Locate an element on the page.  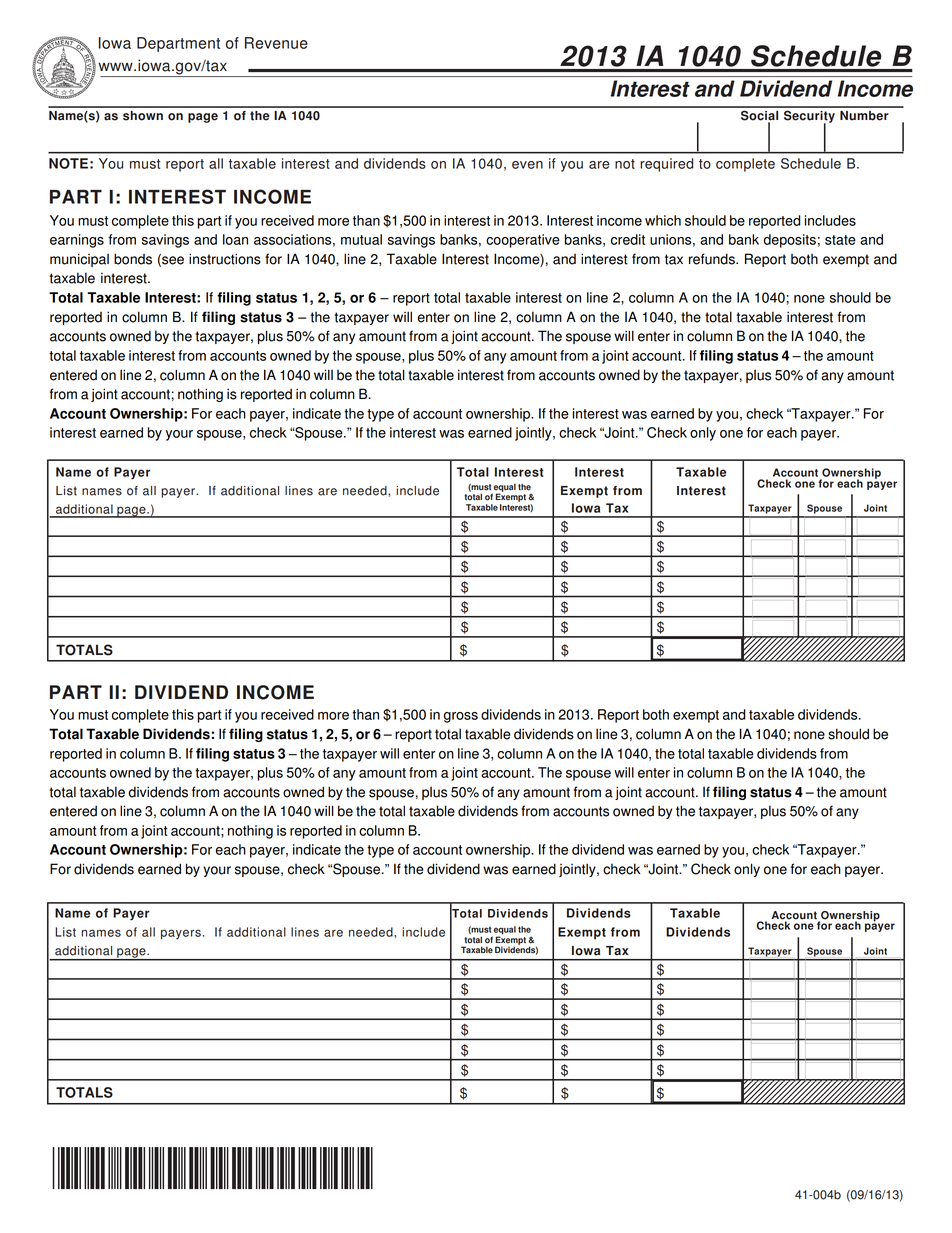
gross is located at coordinates (461, 717).
